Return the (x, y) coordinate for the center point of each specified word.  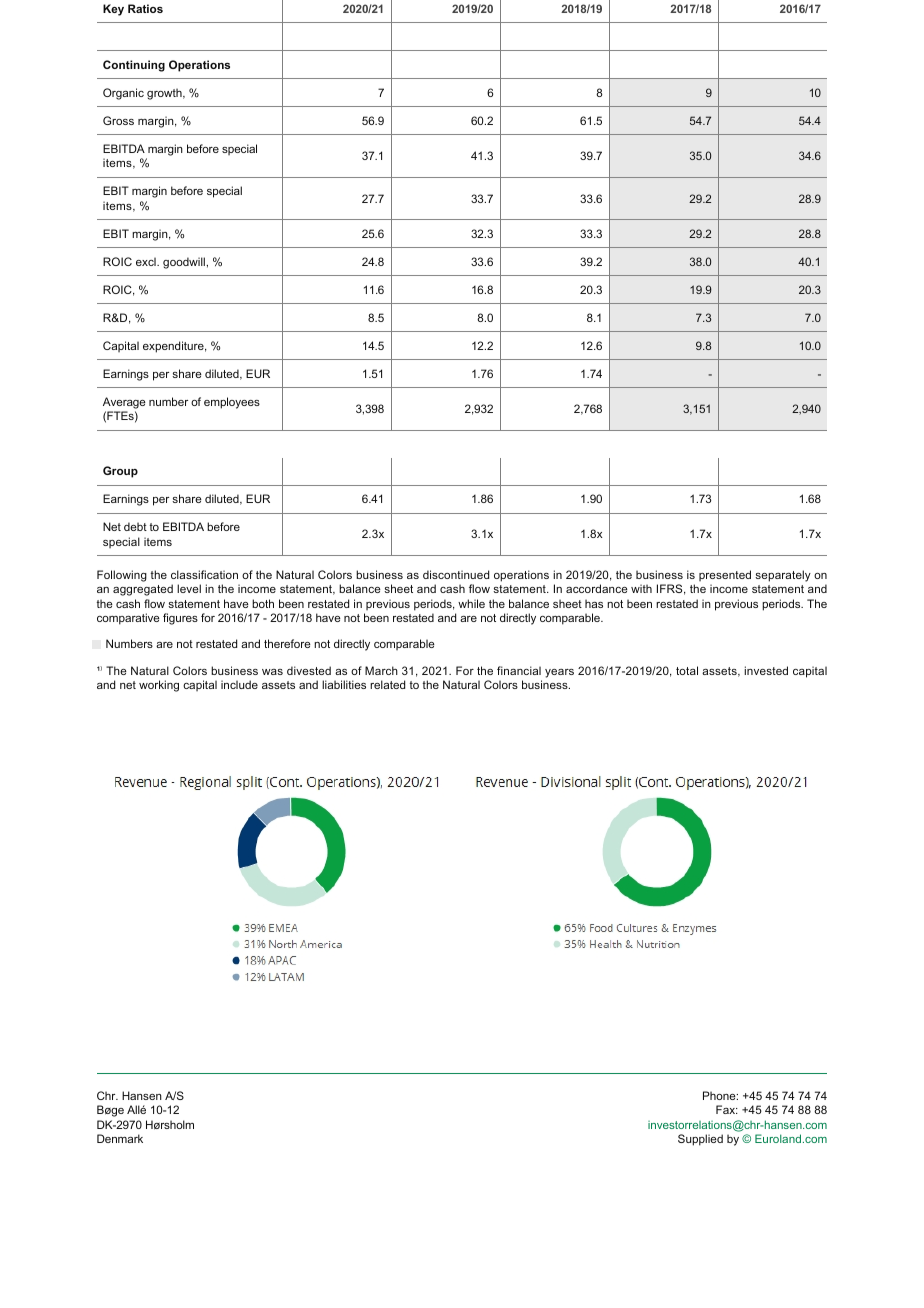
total (687, 670)
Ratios (145, 8)
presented (725, 575)
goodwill (185, 263)
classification (204, 574)
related (387, 684)
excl (147, 261)
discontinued (456, 574)
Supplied (700, 1140)
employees (232, 403)
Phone (720, 1095)
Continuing (134, 66)
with (641, 588)
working (159, 686)
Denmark (120, 1138)
